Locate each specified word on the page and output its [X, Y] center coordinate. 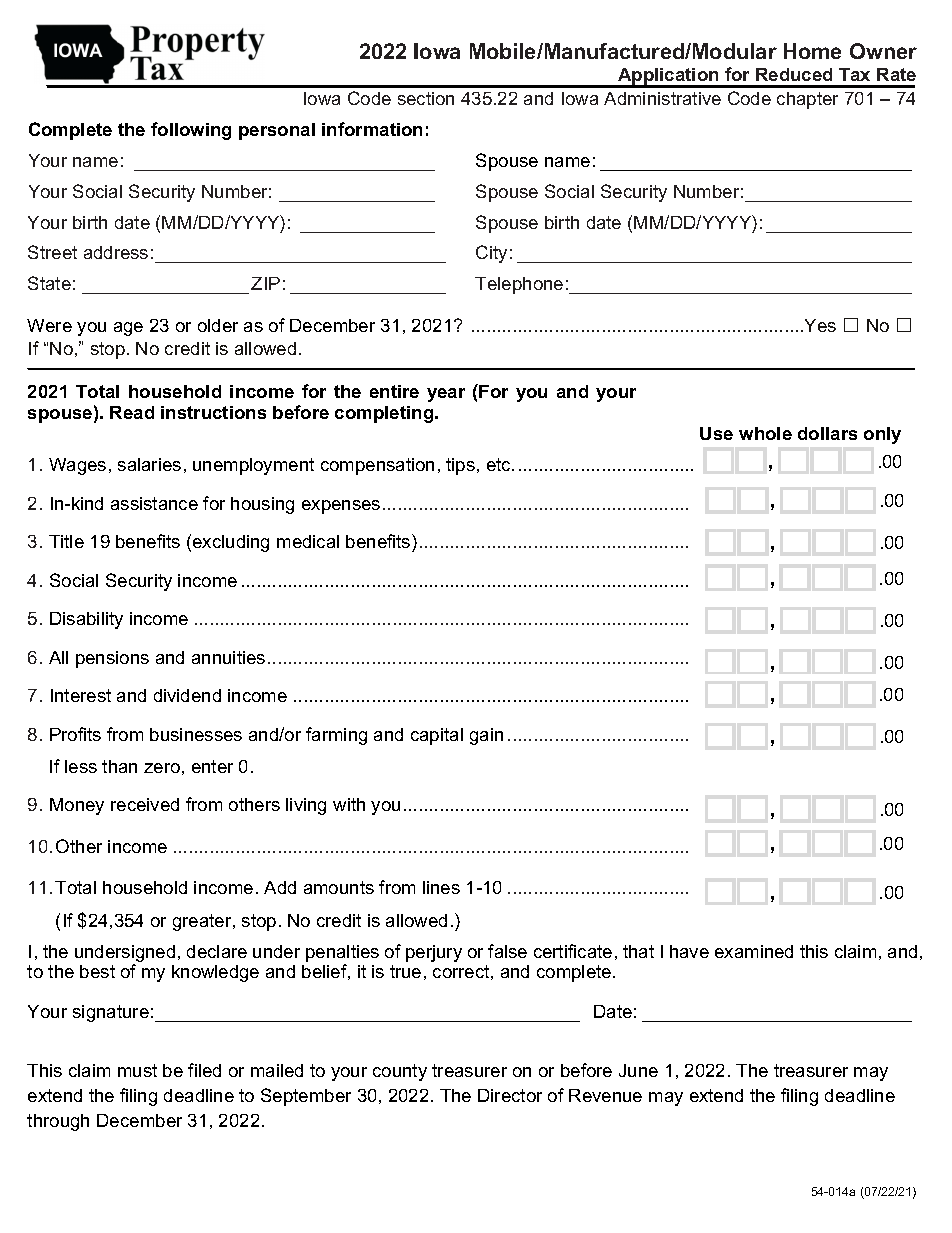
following [191, 131]
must [137, 1070]
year [446, 395]
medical [308, 541]
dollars [827, 433]
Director [510, 1095]
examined [754, 951]
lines [441, 887]
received [145, 804]
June [638, 1070]
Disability [86, 620]
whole [765, 433]
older [218, 325]
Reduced [794, 74]
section [426, 98]
